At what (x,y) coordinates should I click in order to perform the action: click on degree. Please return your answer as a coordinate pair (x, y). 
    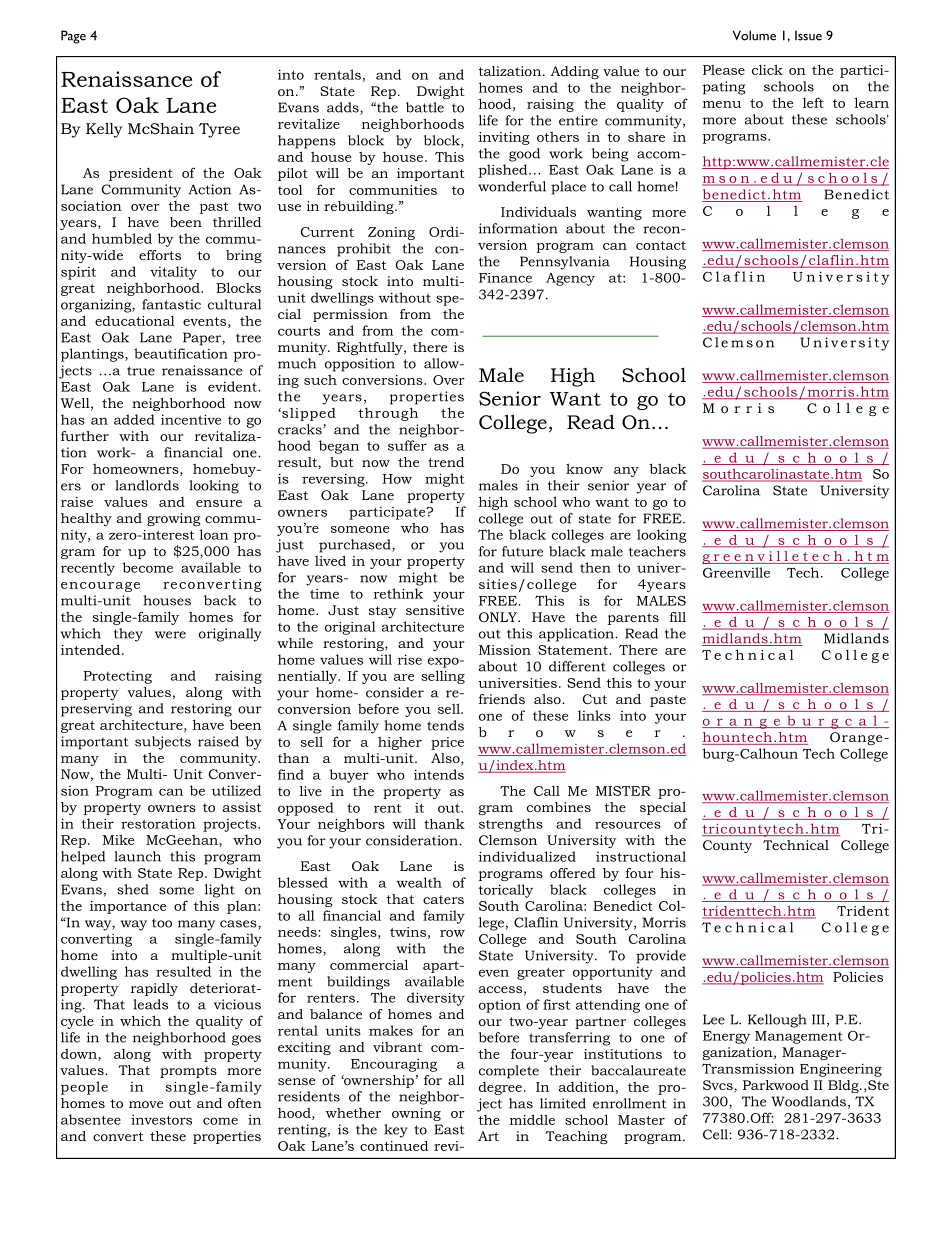
    Looking at the image, I should click on (500, 1088).
